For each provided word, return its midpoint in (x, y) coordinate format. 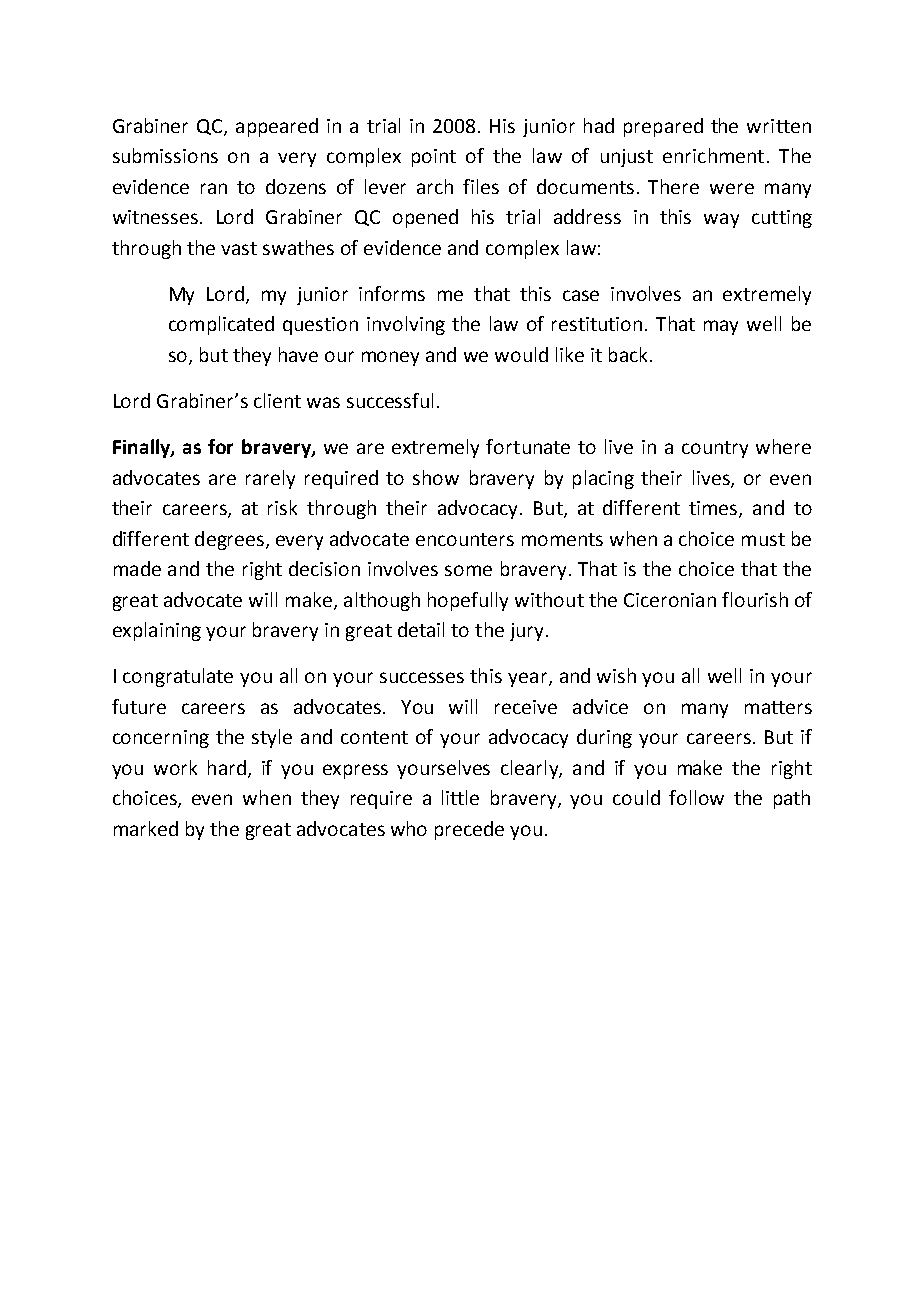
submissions (165, 155)
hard (227, 767)
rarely (270, 479)
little (460, 797)
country (715, 449)
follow (696, 797)
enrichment (713, 155)
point (434, 158)
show (436, 477)
